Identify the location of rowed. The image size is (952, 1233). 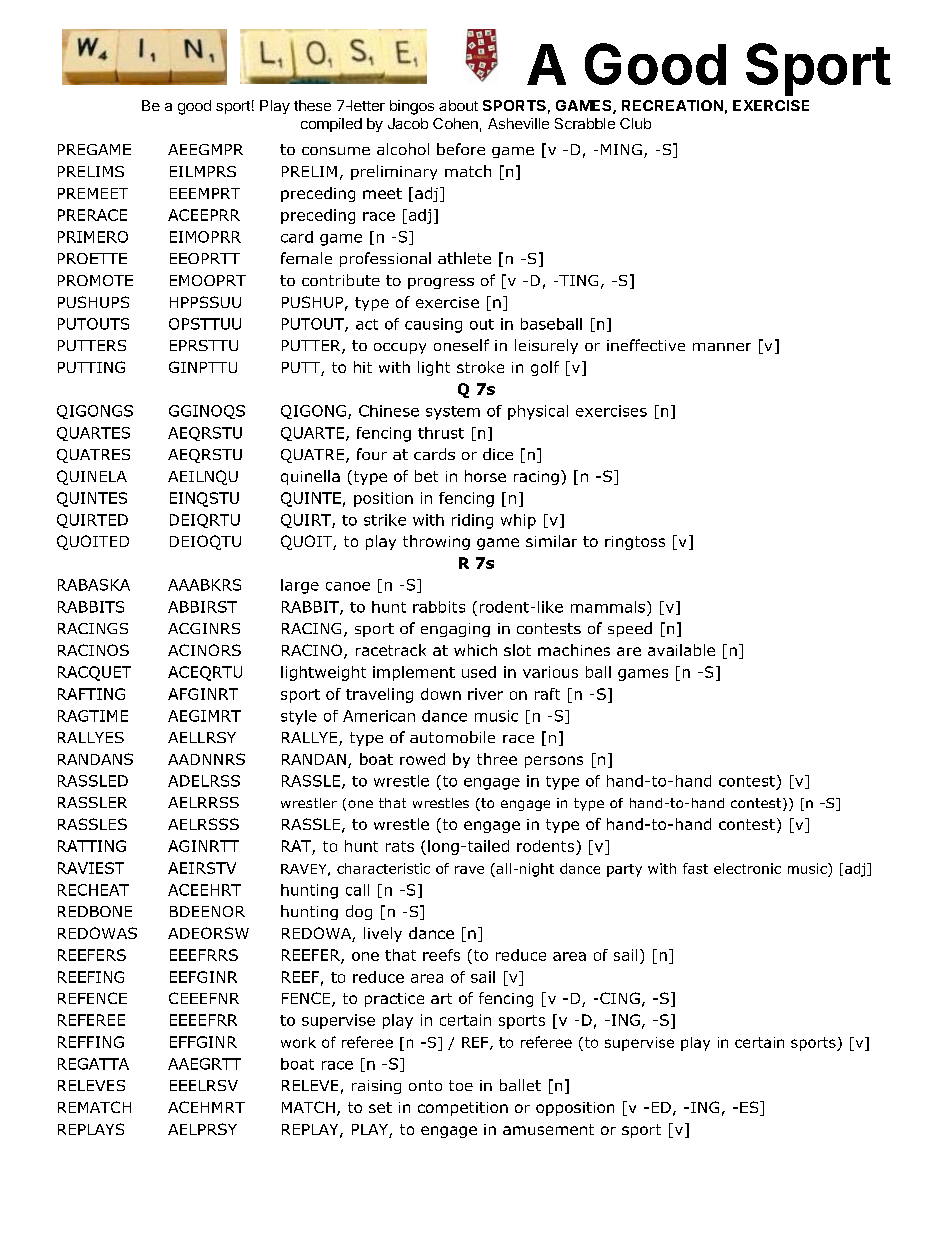
(422, 759).
